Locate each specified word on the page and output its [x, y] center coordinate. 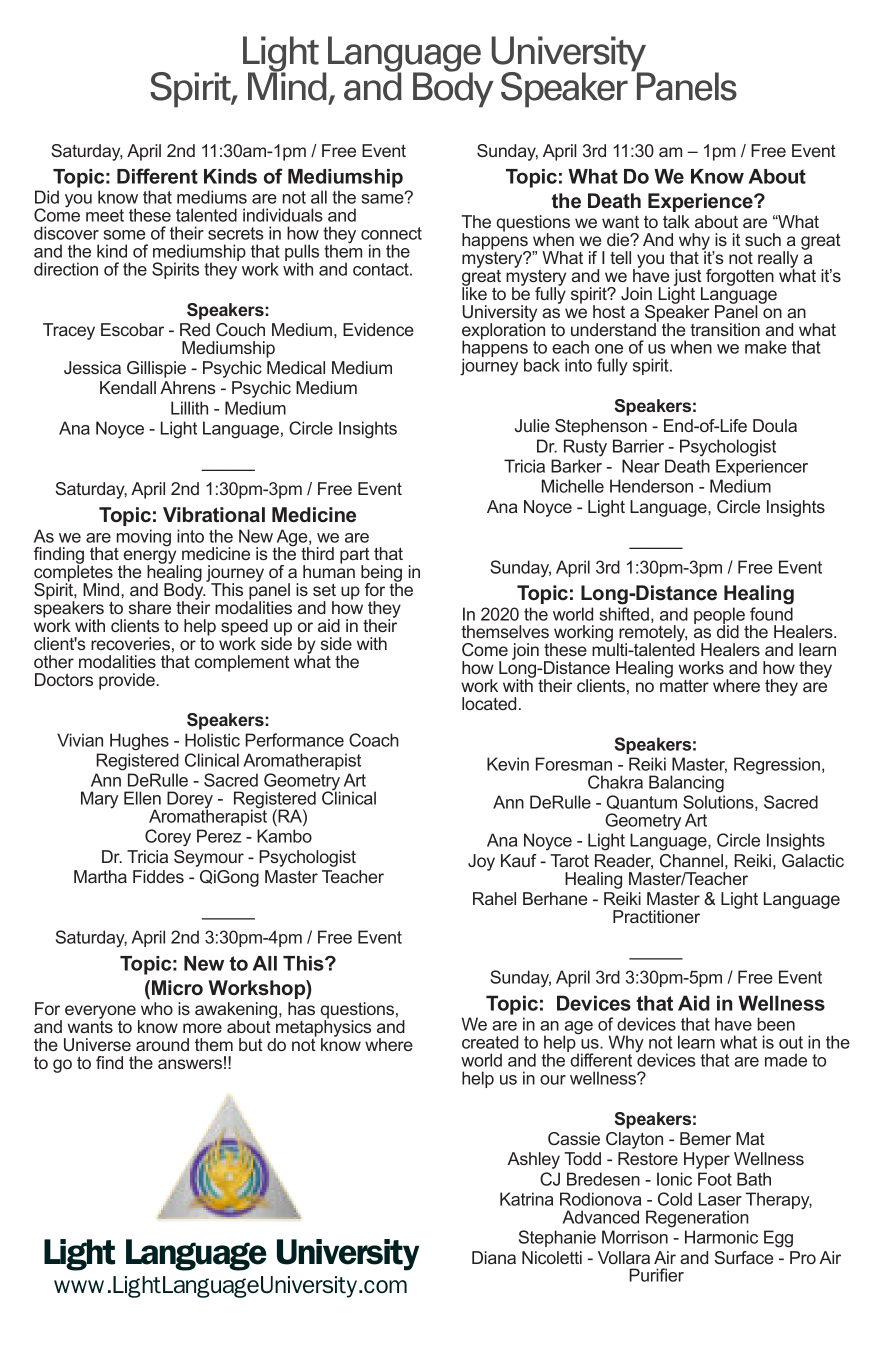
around [162, 1044]
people [720, 617]
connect [391, 233]
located [489, 703]
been [776, 1024]
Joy [481, 862]
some [124, 235]
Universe [97, 1044]
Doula [775, 425]
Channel [691, 860]
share [150, 607]
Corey [168, 838]
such [763, 239]
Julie [532, 425]
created [490, 1042]
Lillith [189, 408]
